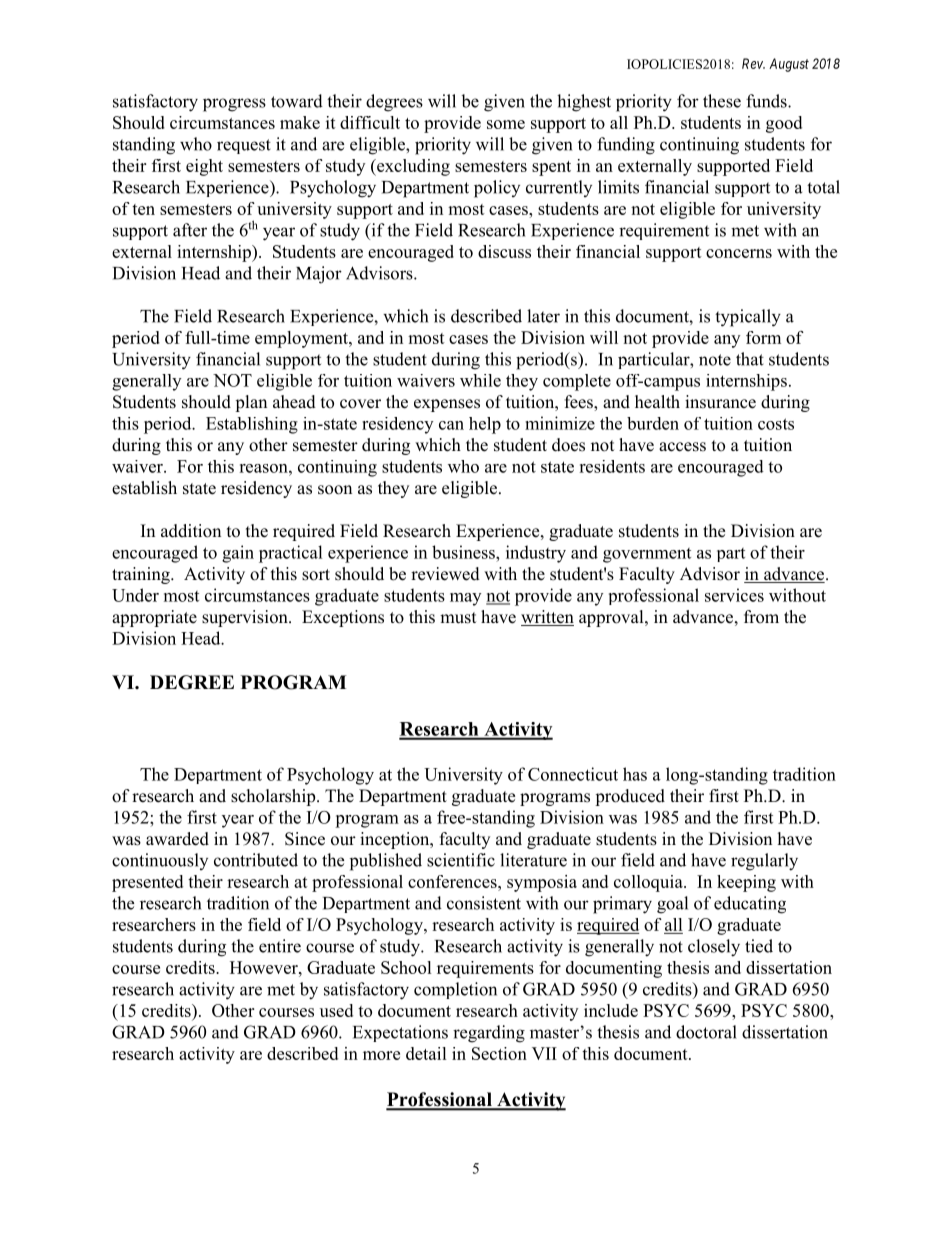 This document has height=1233, width=952. I want to click on some, so click(506, 124).
